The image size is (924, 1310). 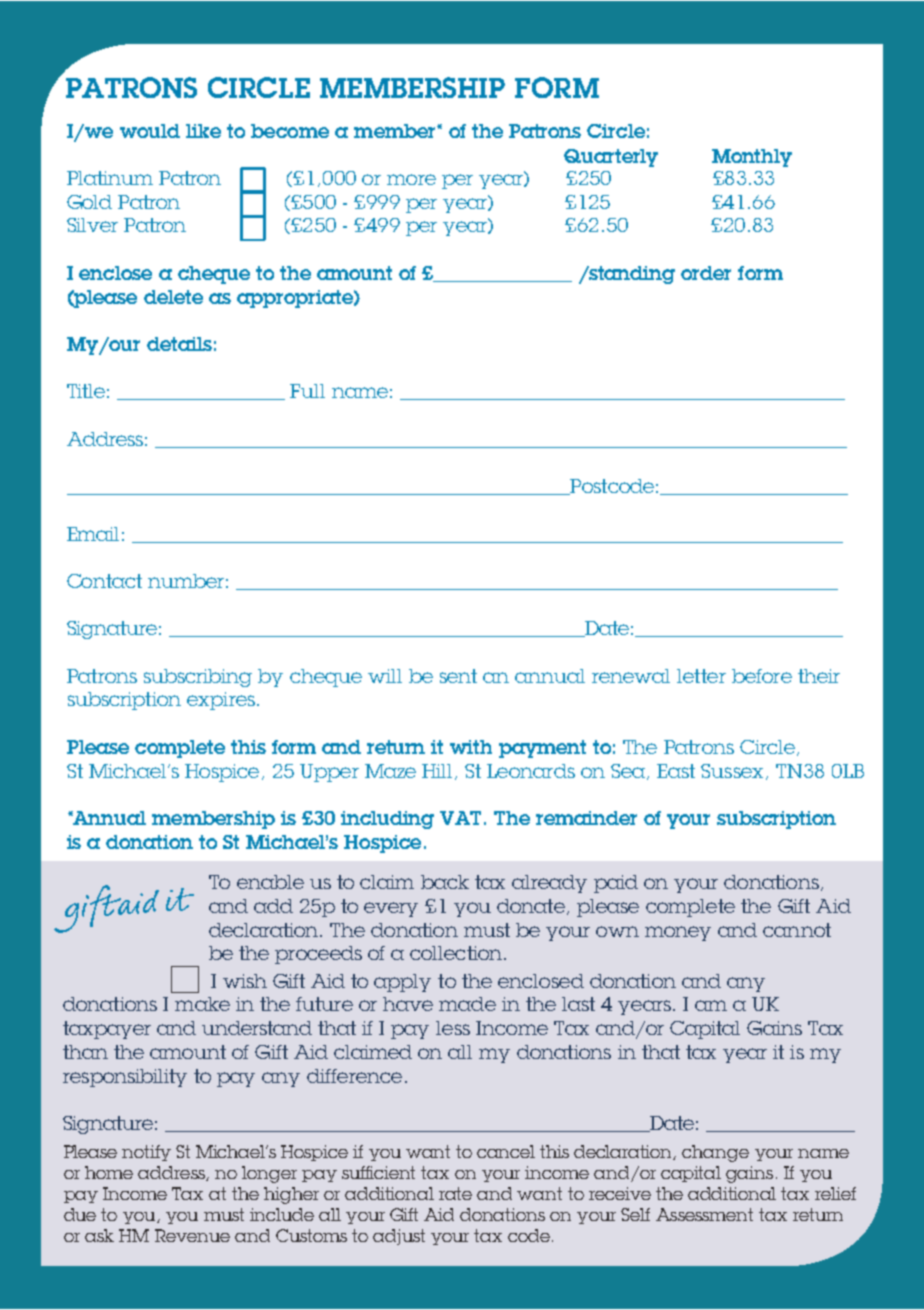 What do you see at coordinates (150, 131) in the document?
I see `would` at bounding box center [150, 131].
